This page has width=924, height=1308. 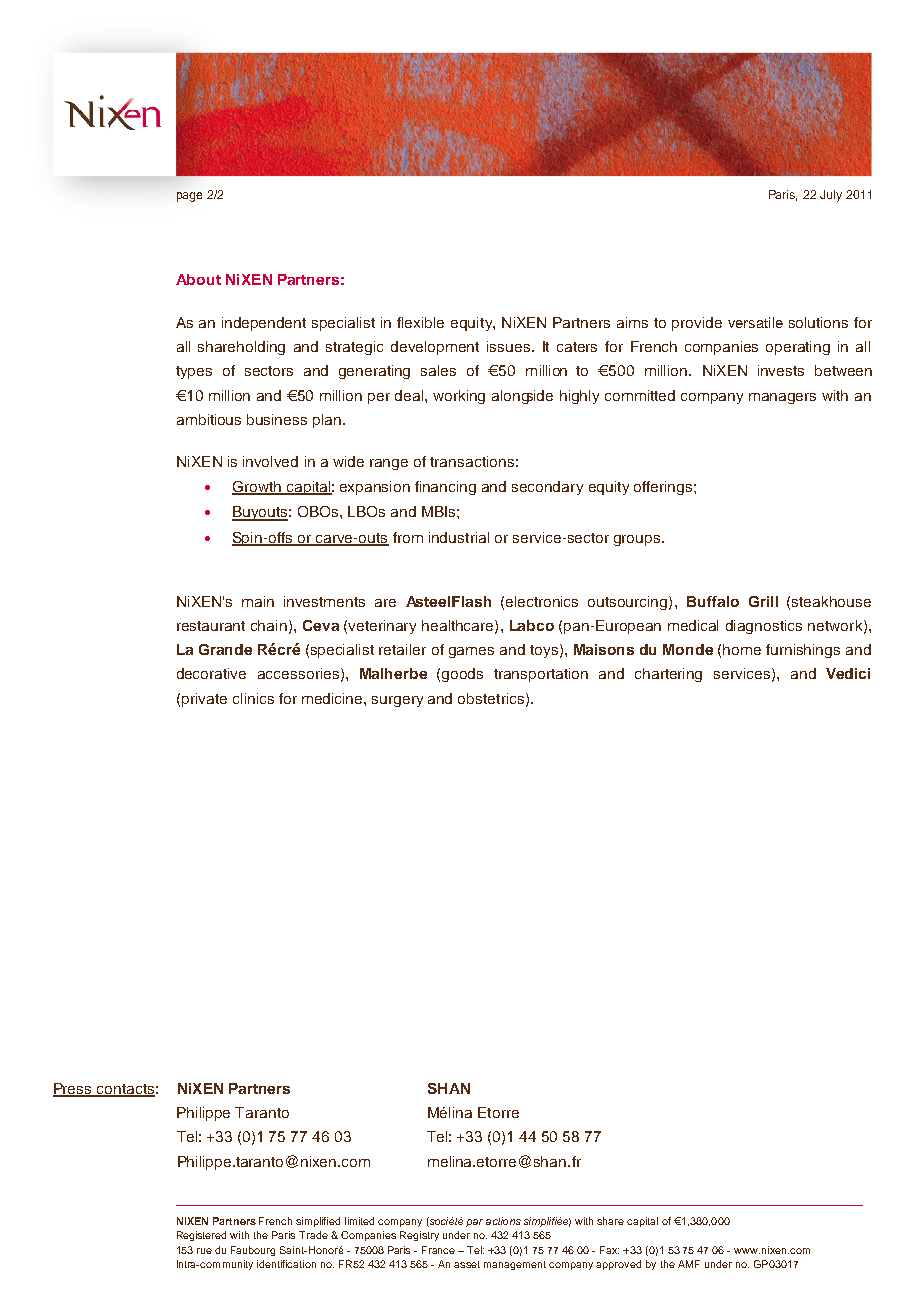 I want to click on July, so click(x=831, y=196).
